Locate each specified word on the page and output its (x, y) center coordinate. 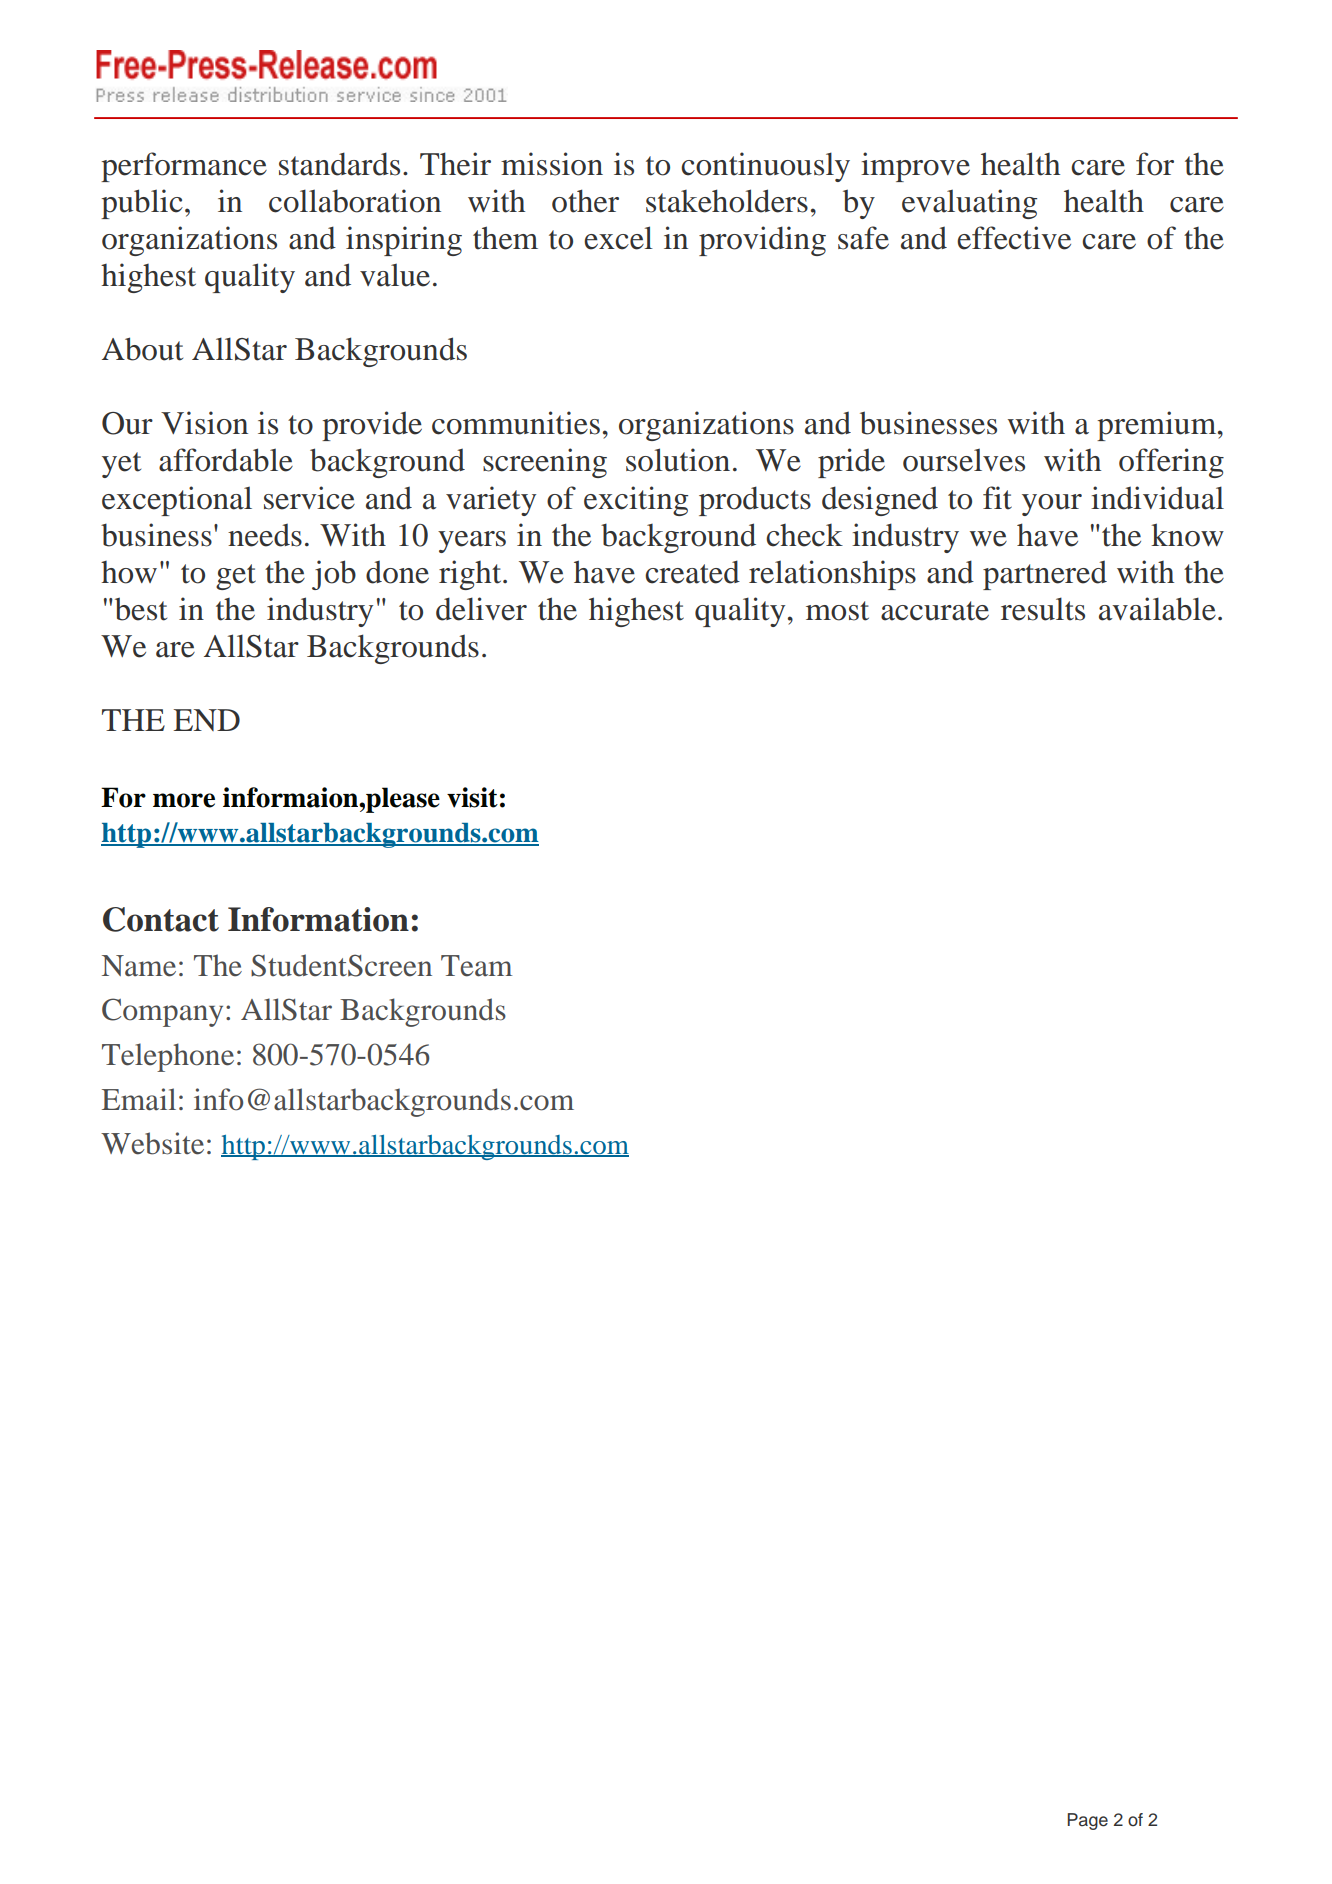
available (1157, 609)
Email (139, 1099)
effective (1014, 238)
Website (152, 1143)
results (1043, 609)
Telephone (168, 1057)
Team (476, 966)
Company (162, 1012)
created (692, 572)
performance (184, 167)
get (236, 577)
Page (1088, 1821)
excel (618, 238)
